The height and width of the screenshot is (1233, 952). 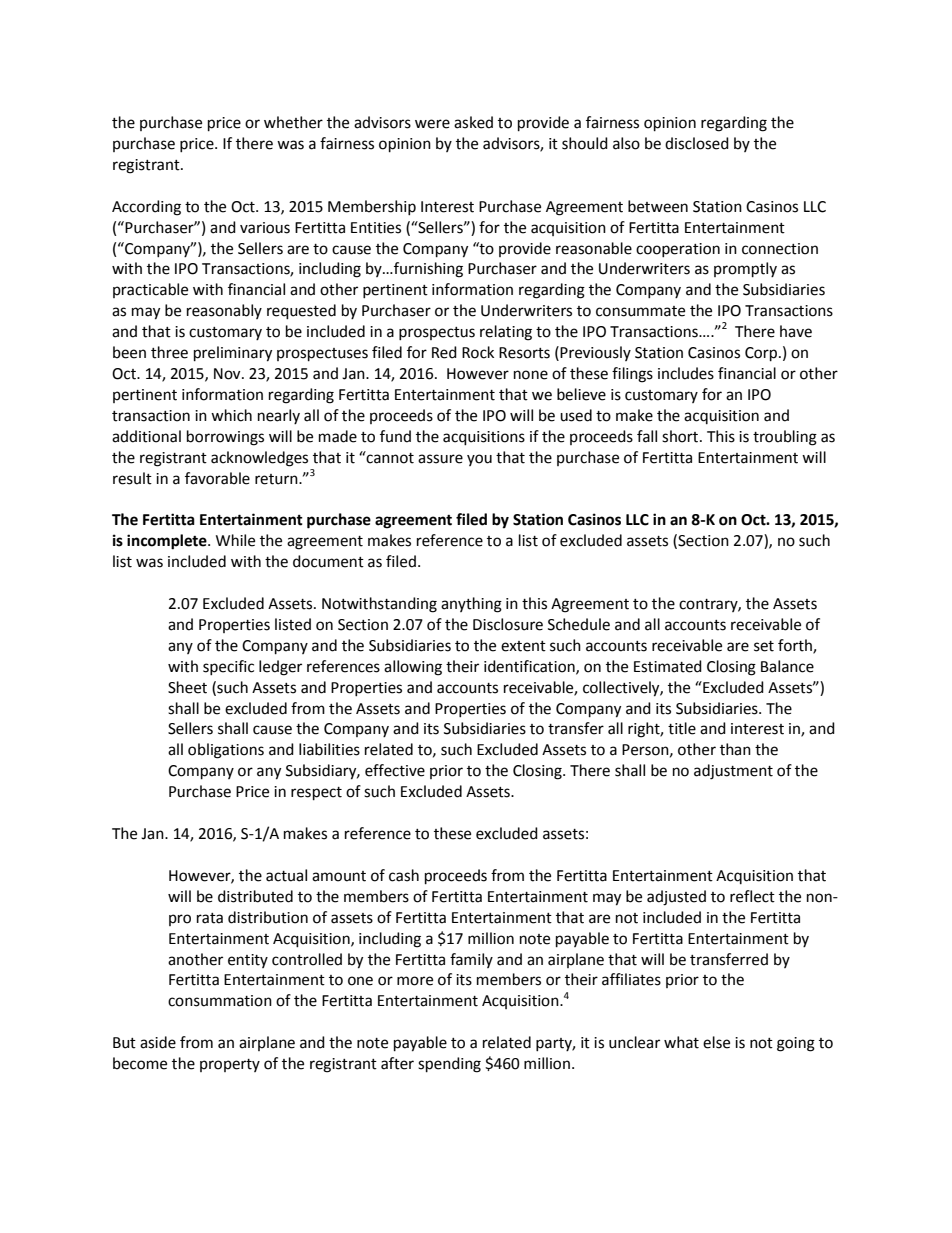 I want to click on While, so click(x=235, y=540).
